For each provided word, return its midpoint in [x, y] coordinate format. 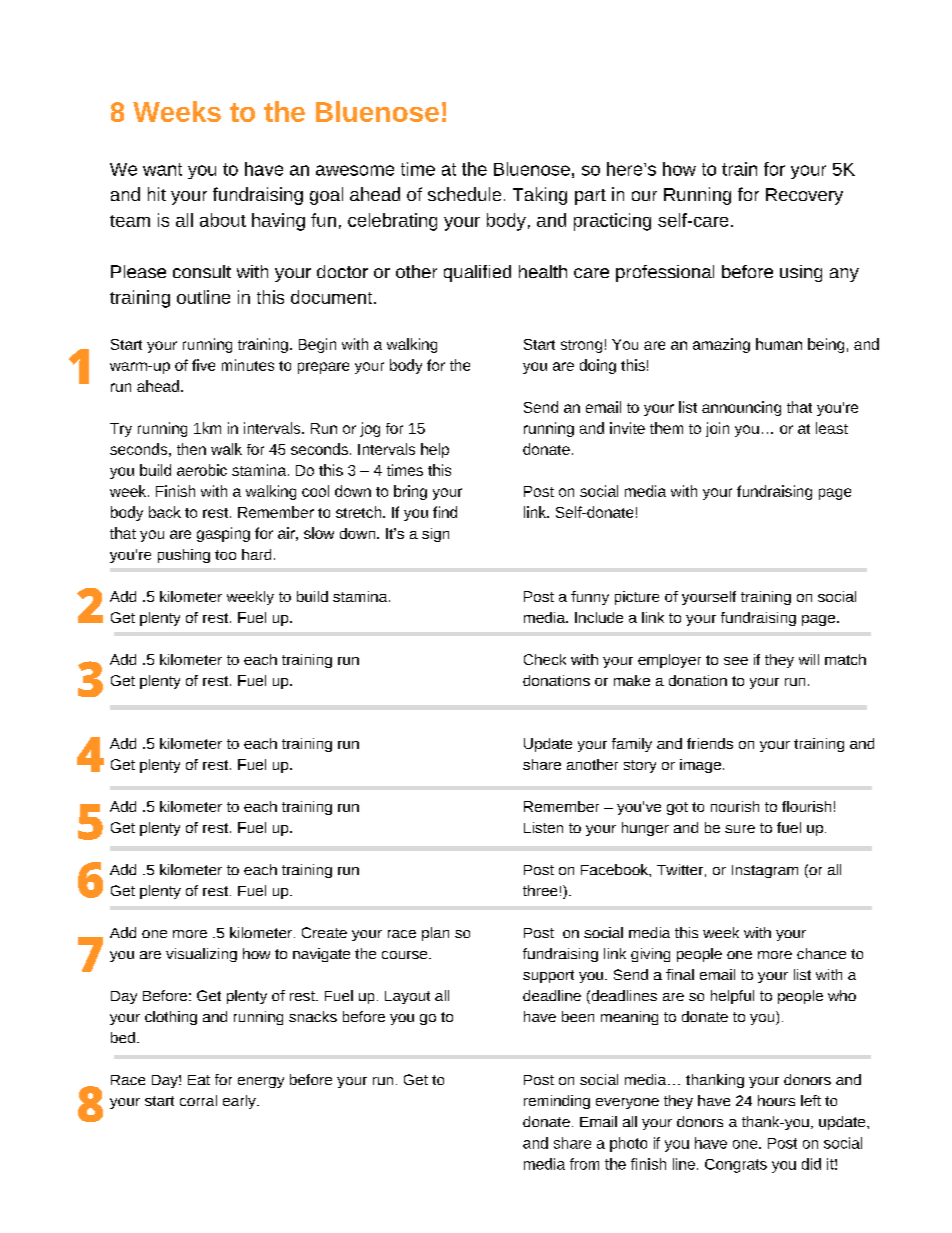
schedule [464, 194]
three [540, 890]
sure [740, 829]
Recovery [804, 196]
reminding [557, 1102]
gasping [223, 534]
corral [198, 1100]
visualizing [201, 955]
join [717, 429]
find [445, 512]
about [223, 220]
